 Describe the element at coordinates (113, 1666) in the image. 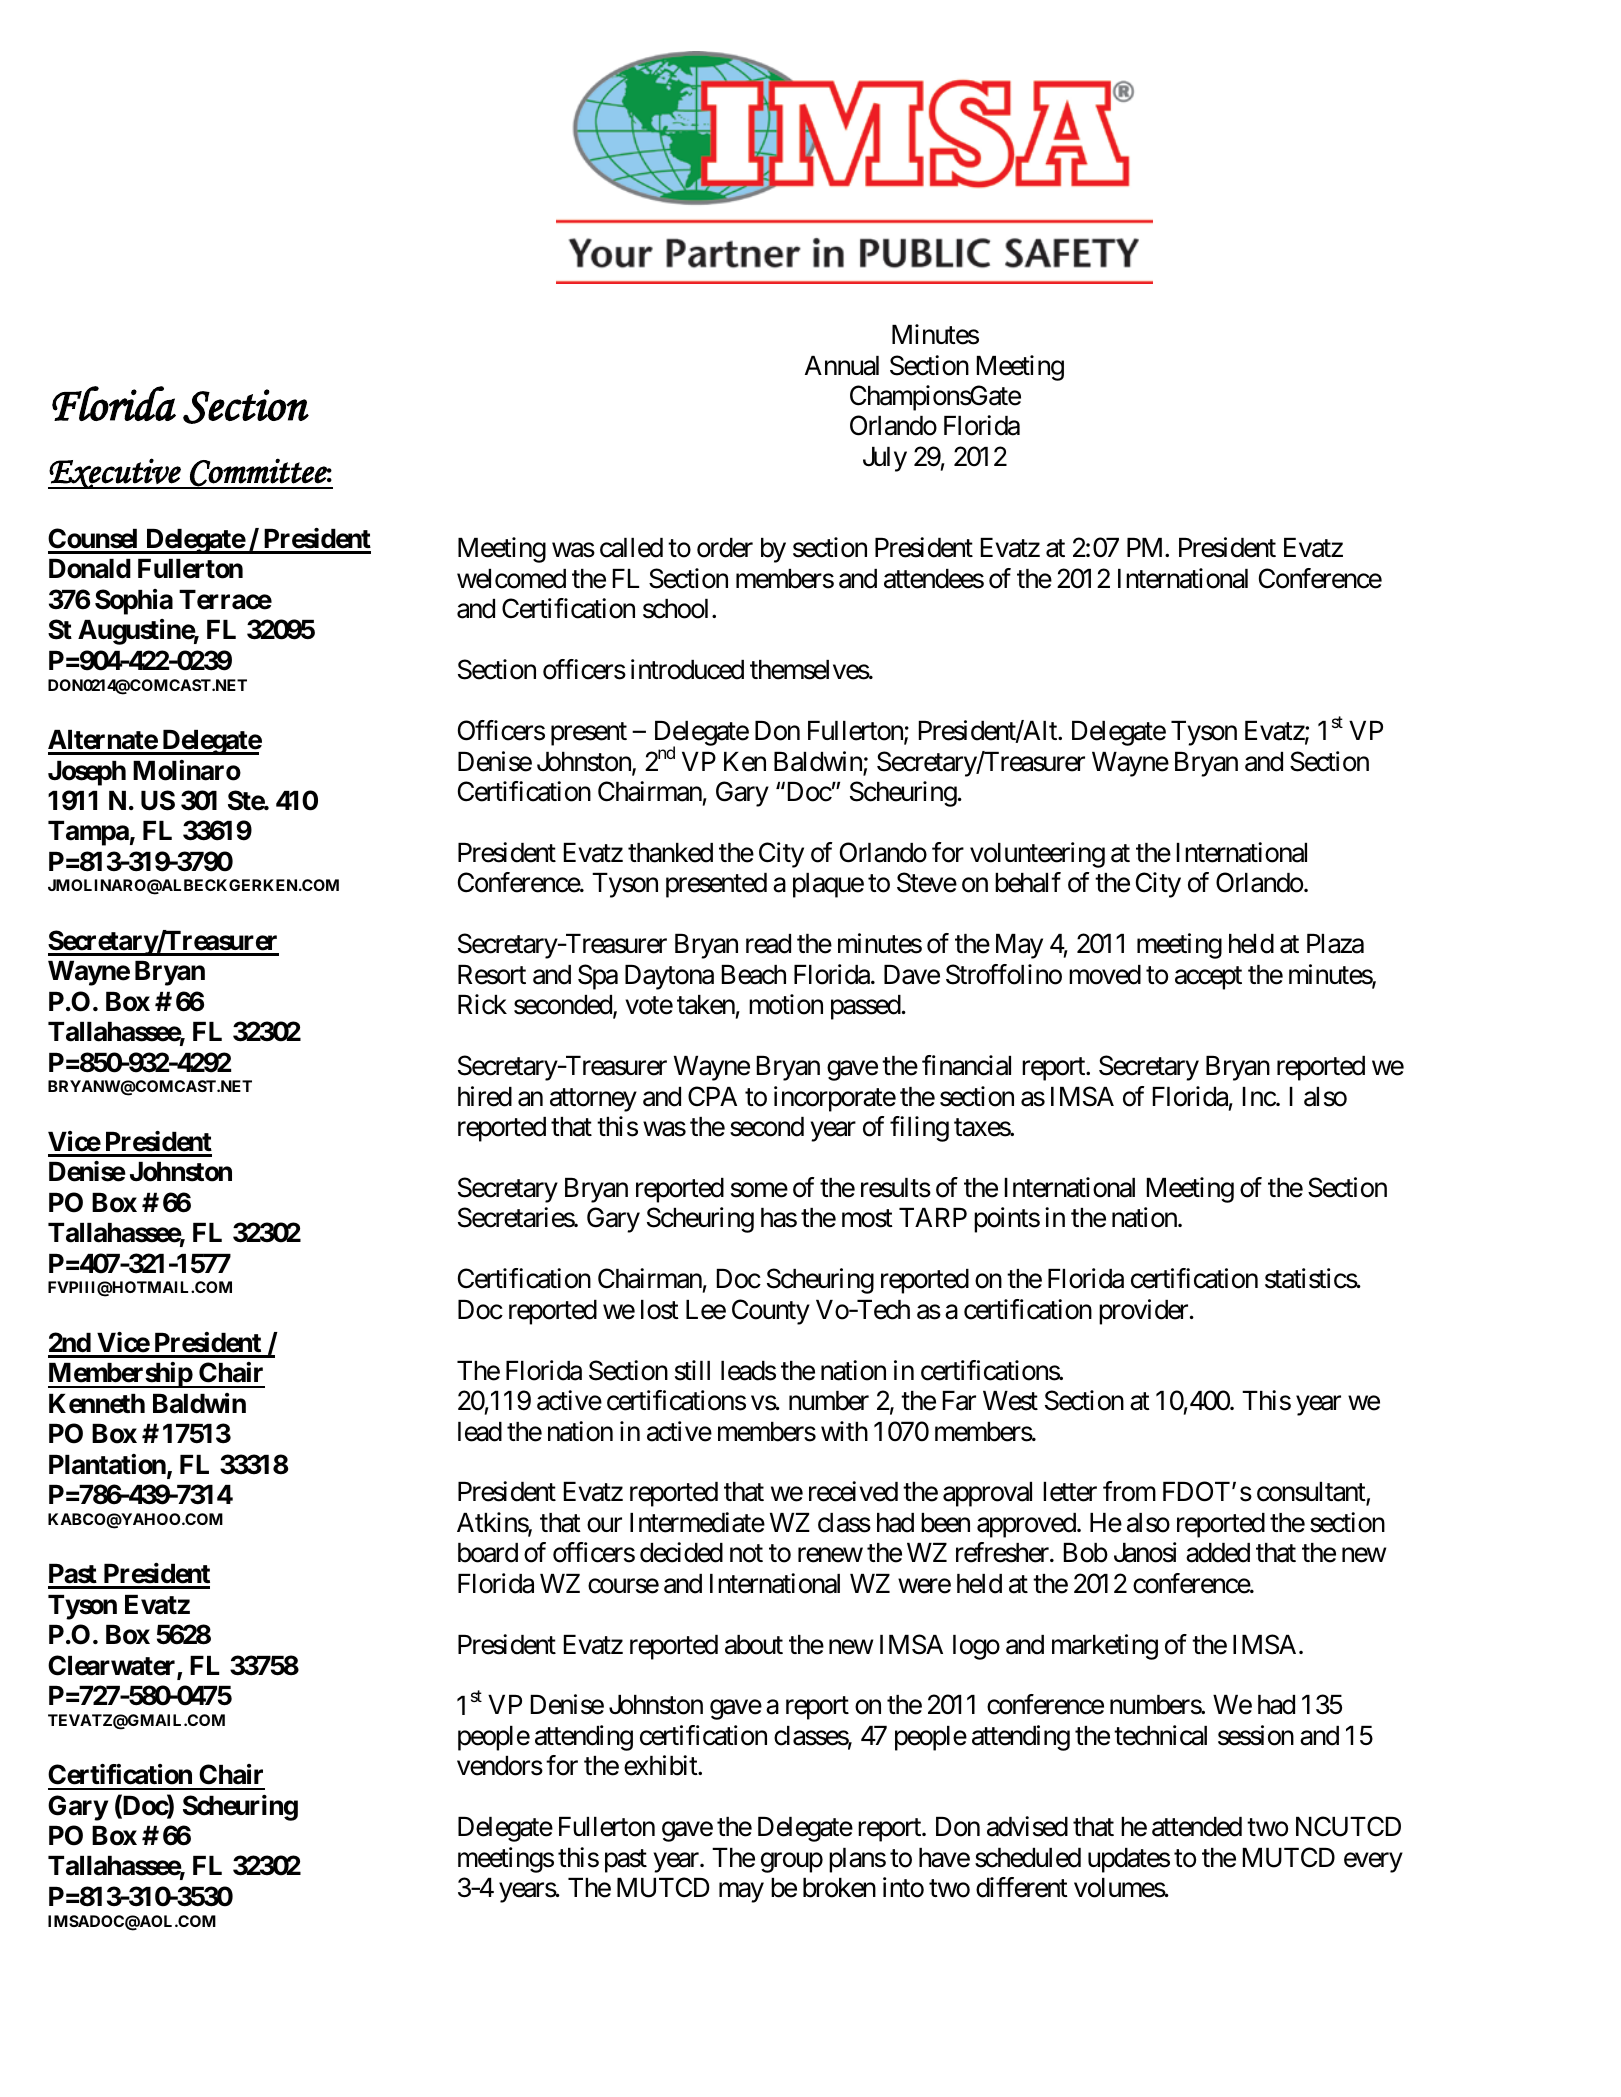

I see `Clearwater` at that location.
